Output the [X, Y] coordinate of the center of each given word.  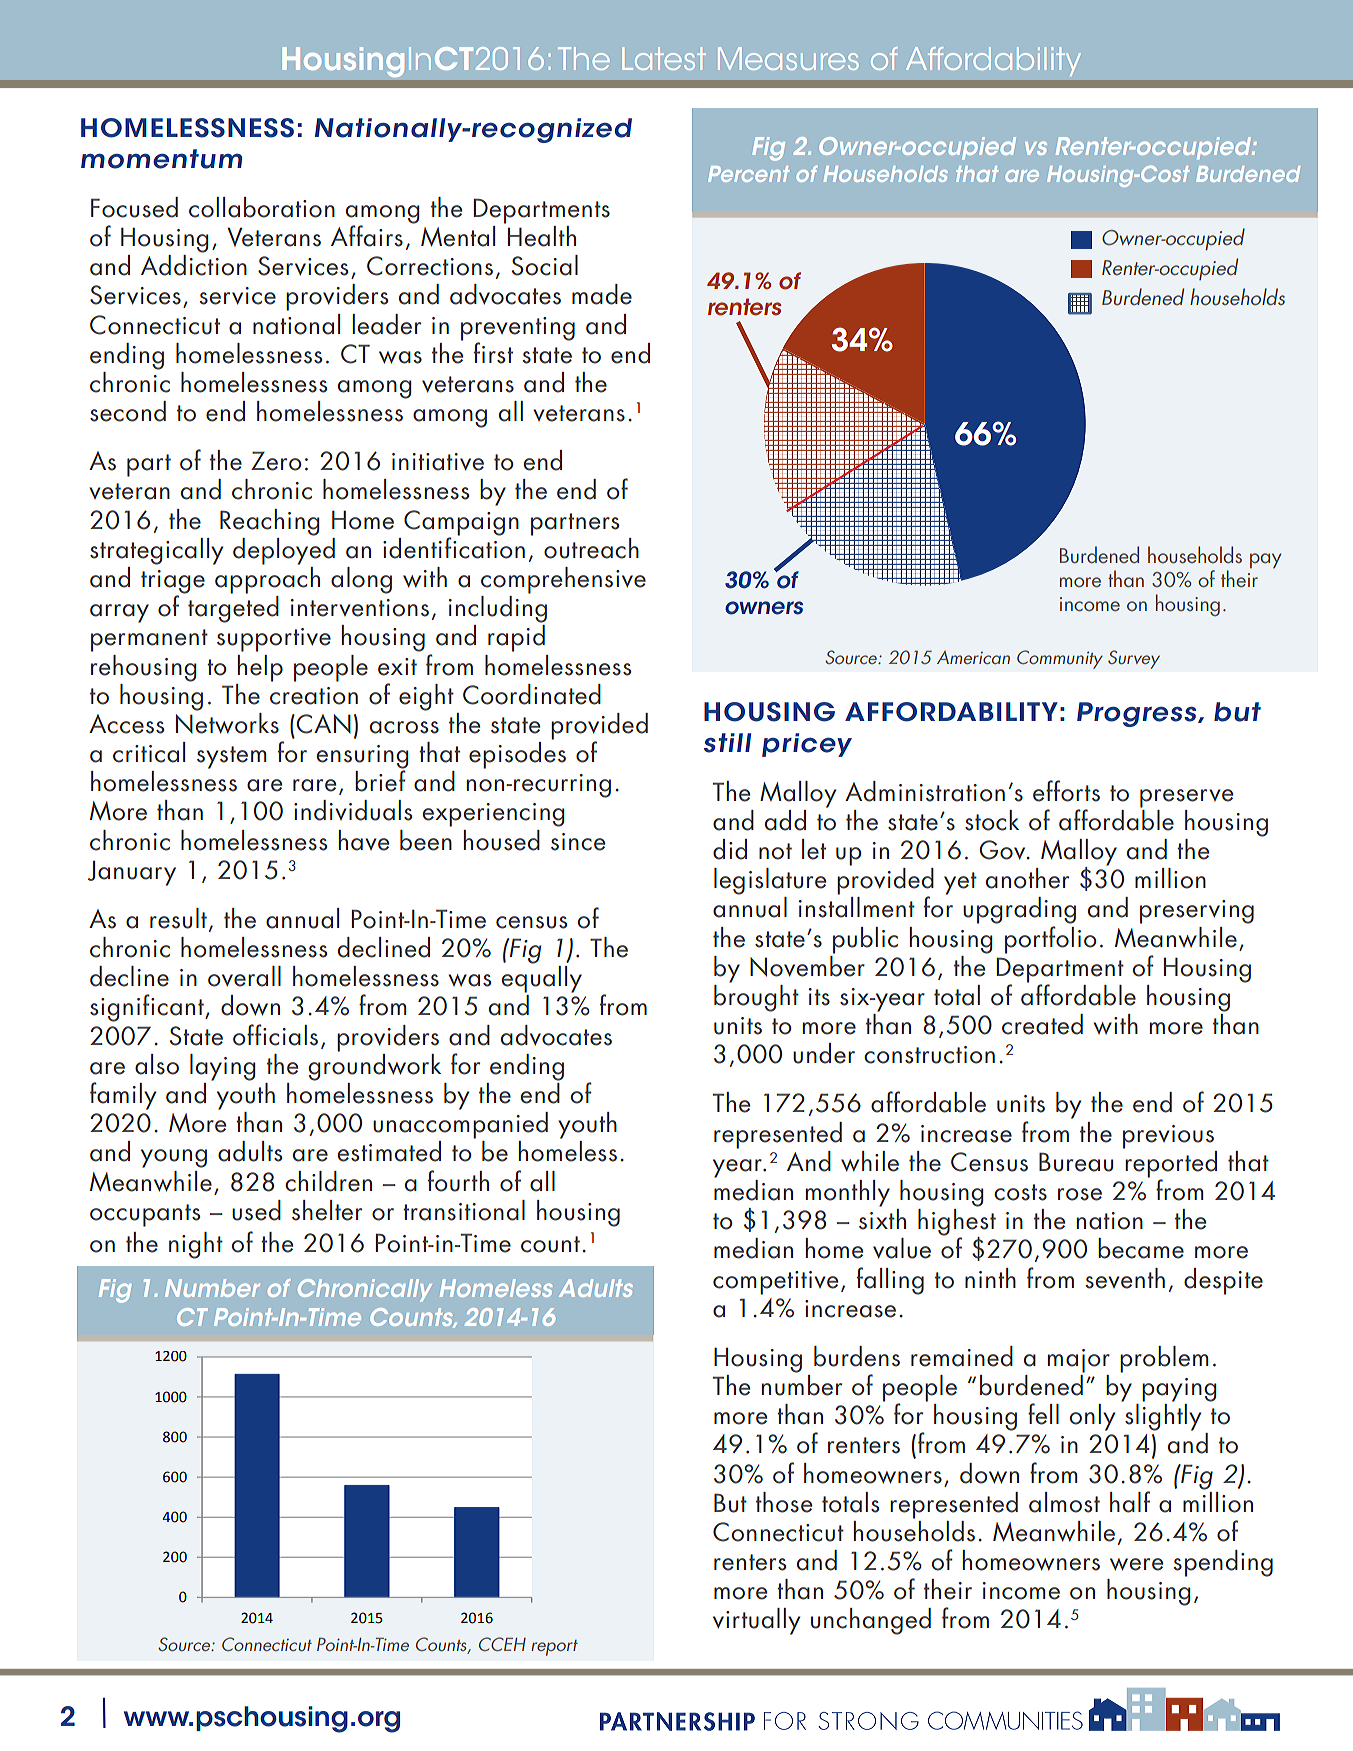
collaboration [262, 207]
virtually [756, 1621]
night [196, 1245]
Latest [664, 58]
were [1136, 1564]
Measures [788, 58]
